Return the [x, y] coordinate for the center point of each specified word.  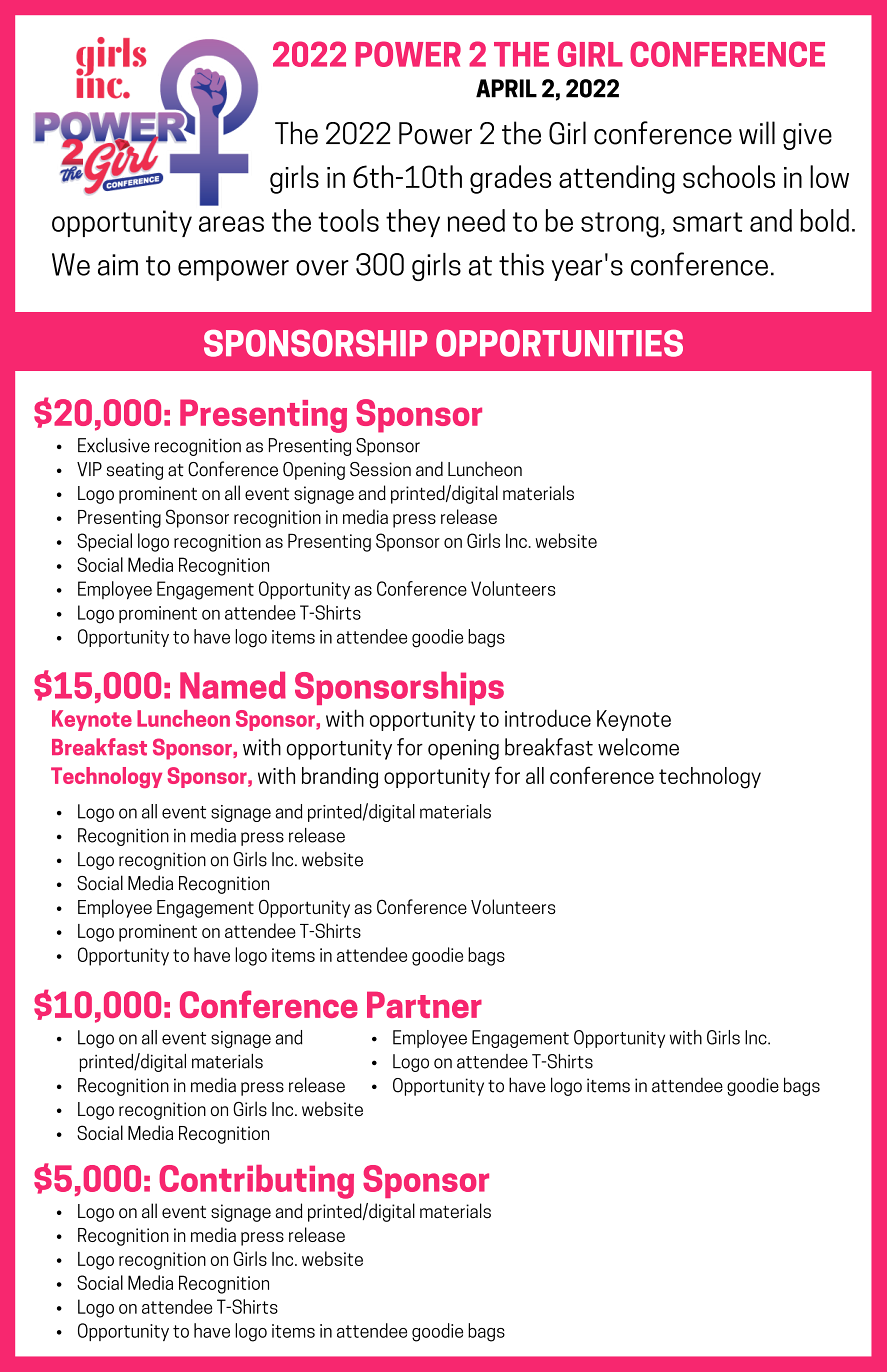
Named [233, 685]
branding [340, 778]
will [757, 132]
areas [231, 224]
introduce [548, 718]
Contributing [256, 1182]
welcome [638, 747]
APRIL [506, 88]
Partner [424, 1005]
